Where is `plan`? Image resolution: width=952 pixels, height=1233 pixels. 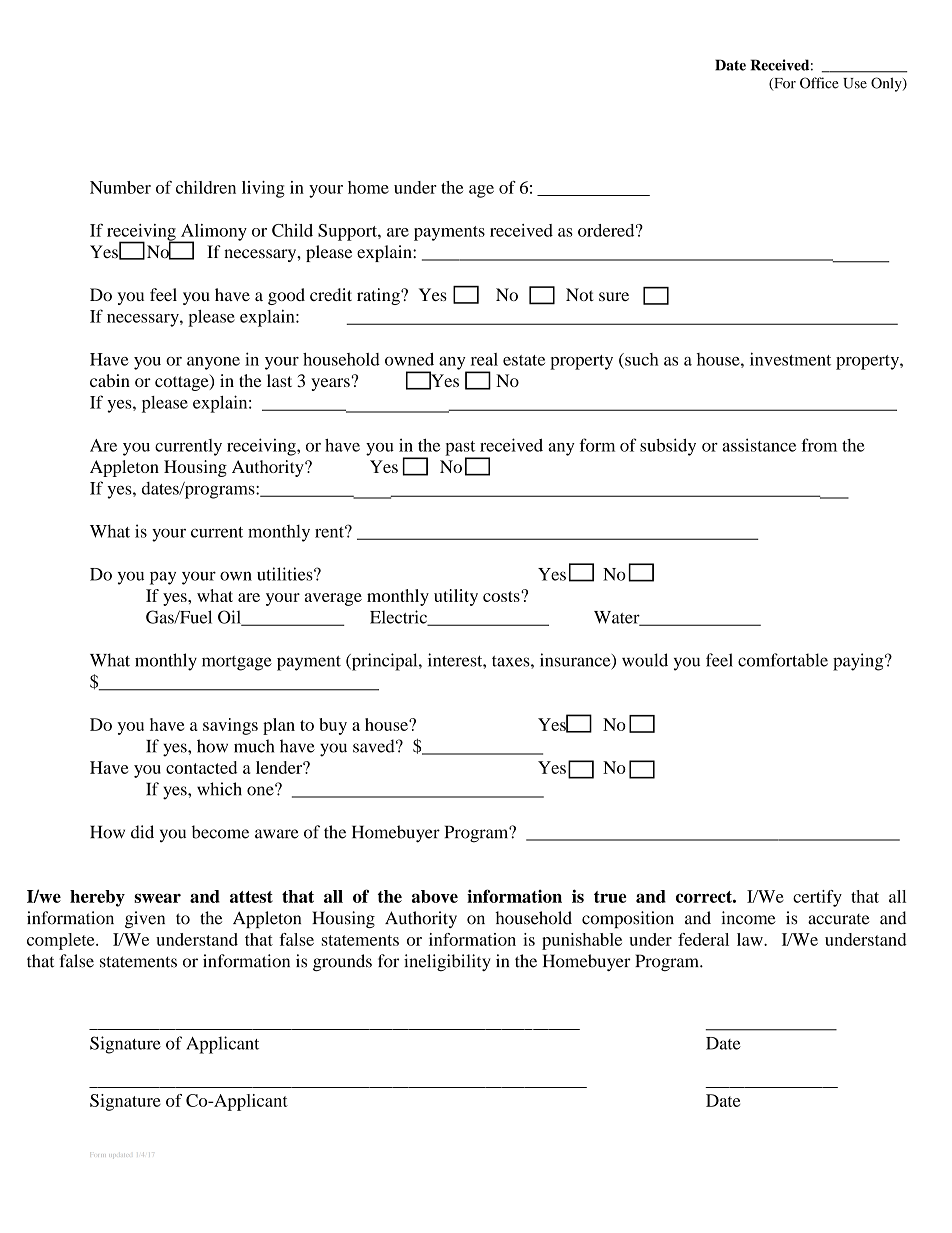 plan is located at coordinates (279, 726).
